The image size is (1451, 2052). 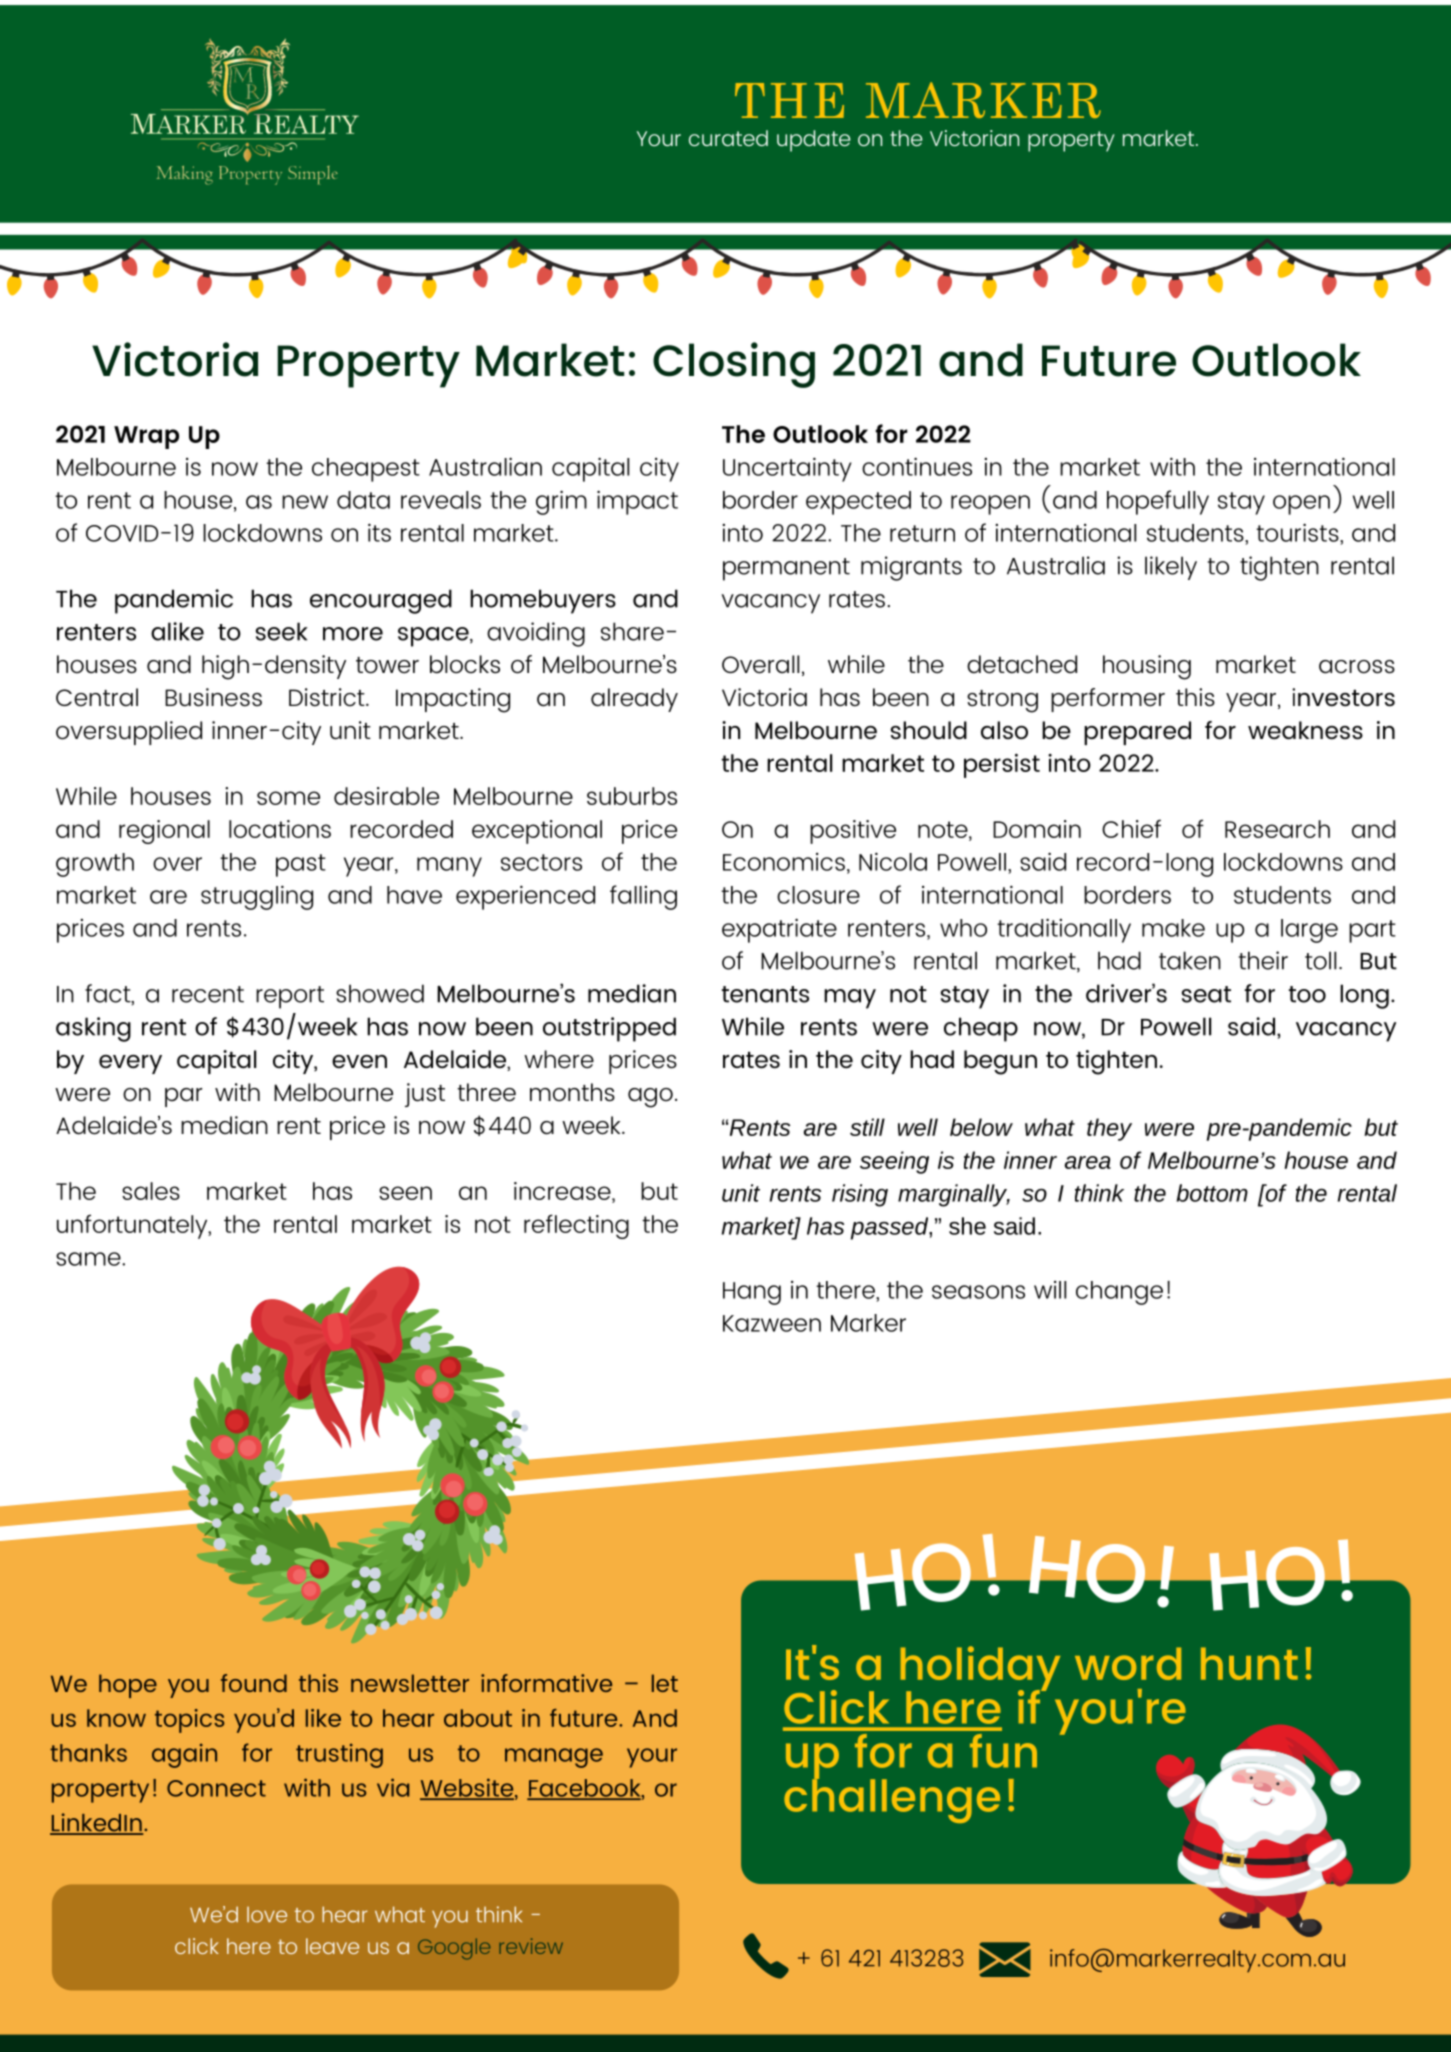 I want to click on same, so click(x=89, y=1259).
